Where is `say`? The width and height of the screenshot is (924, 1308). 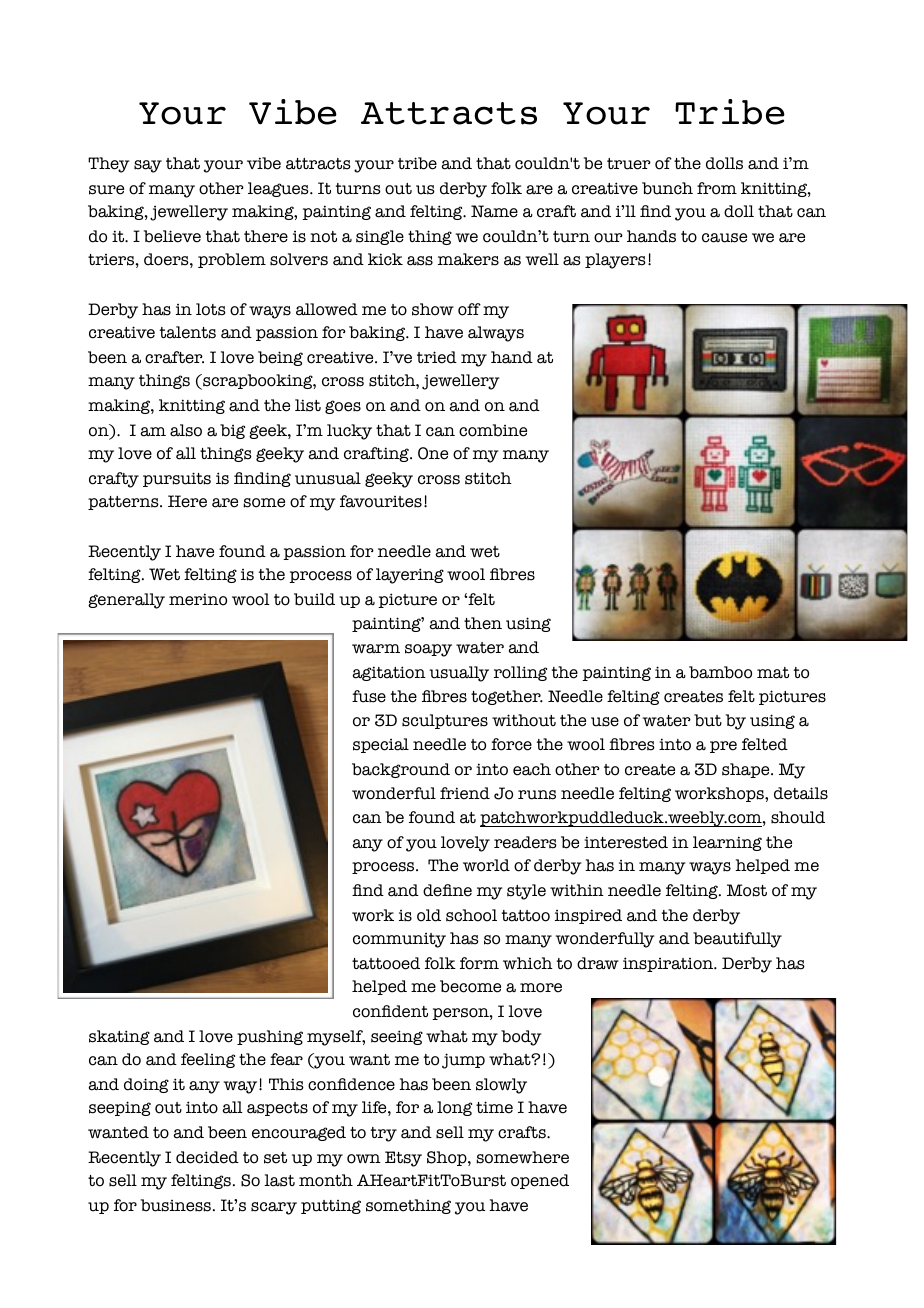 say is located at coordinates (148, 166).
